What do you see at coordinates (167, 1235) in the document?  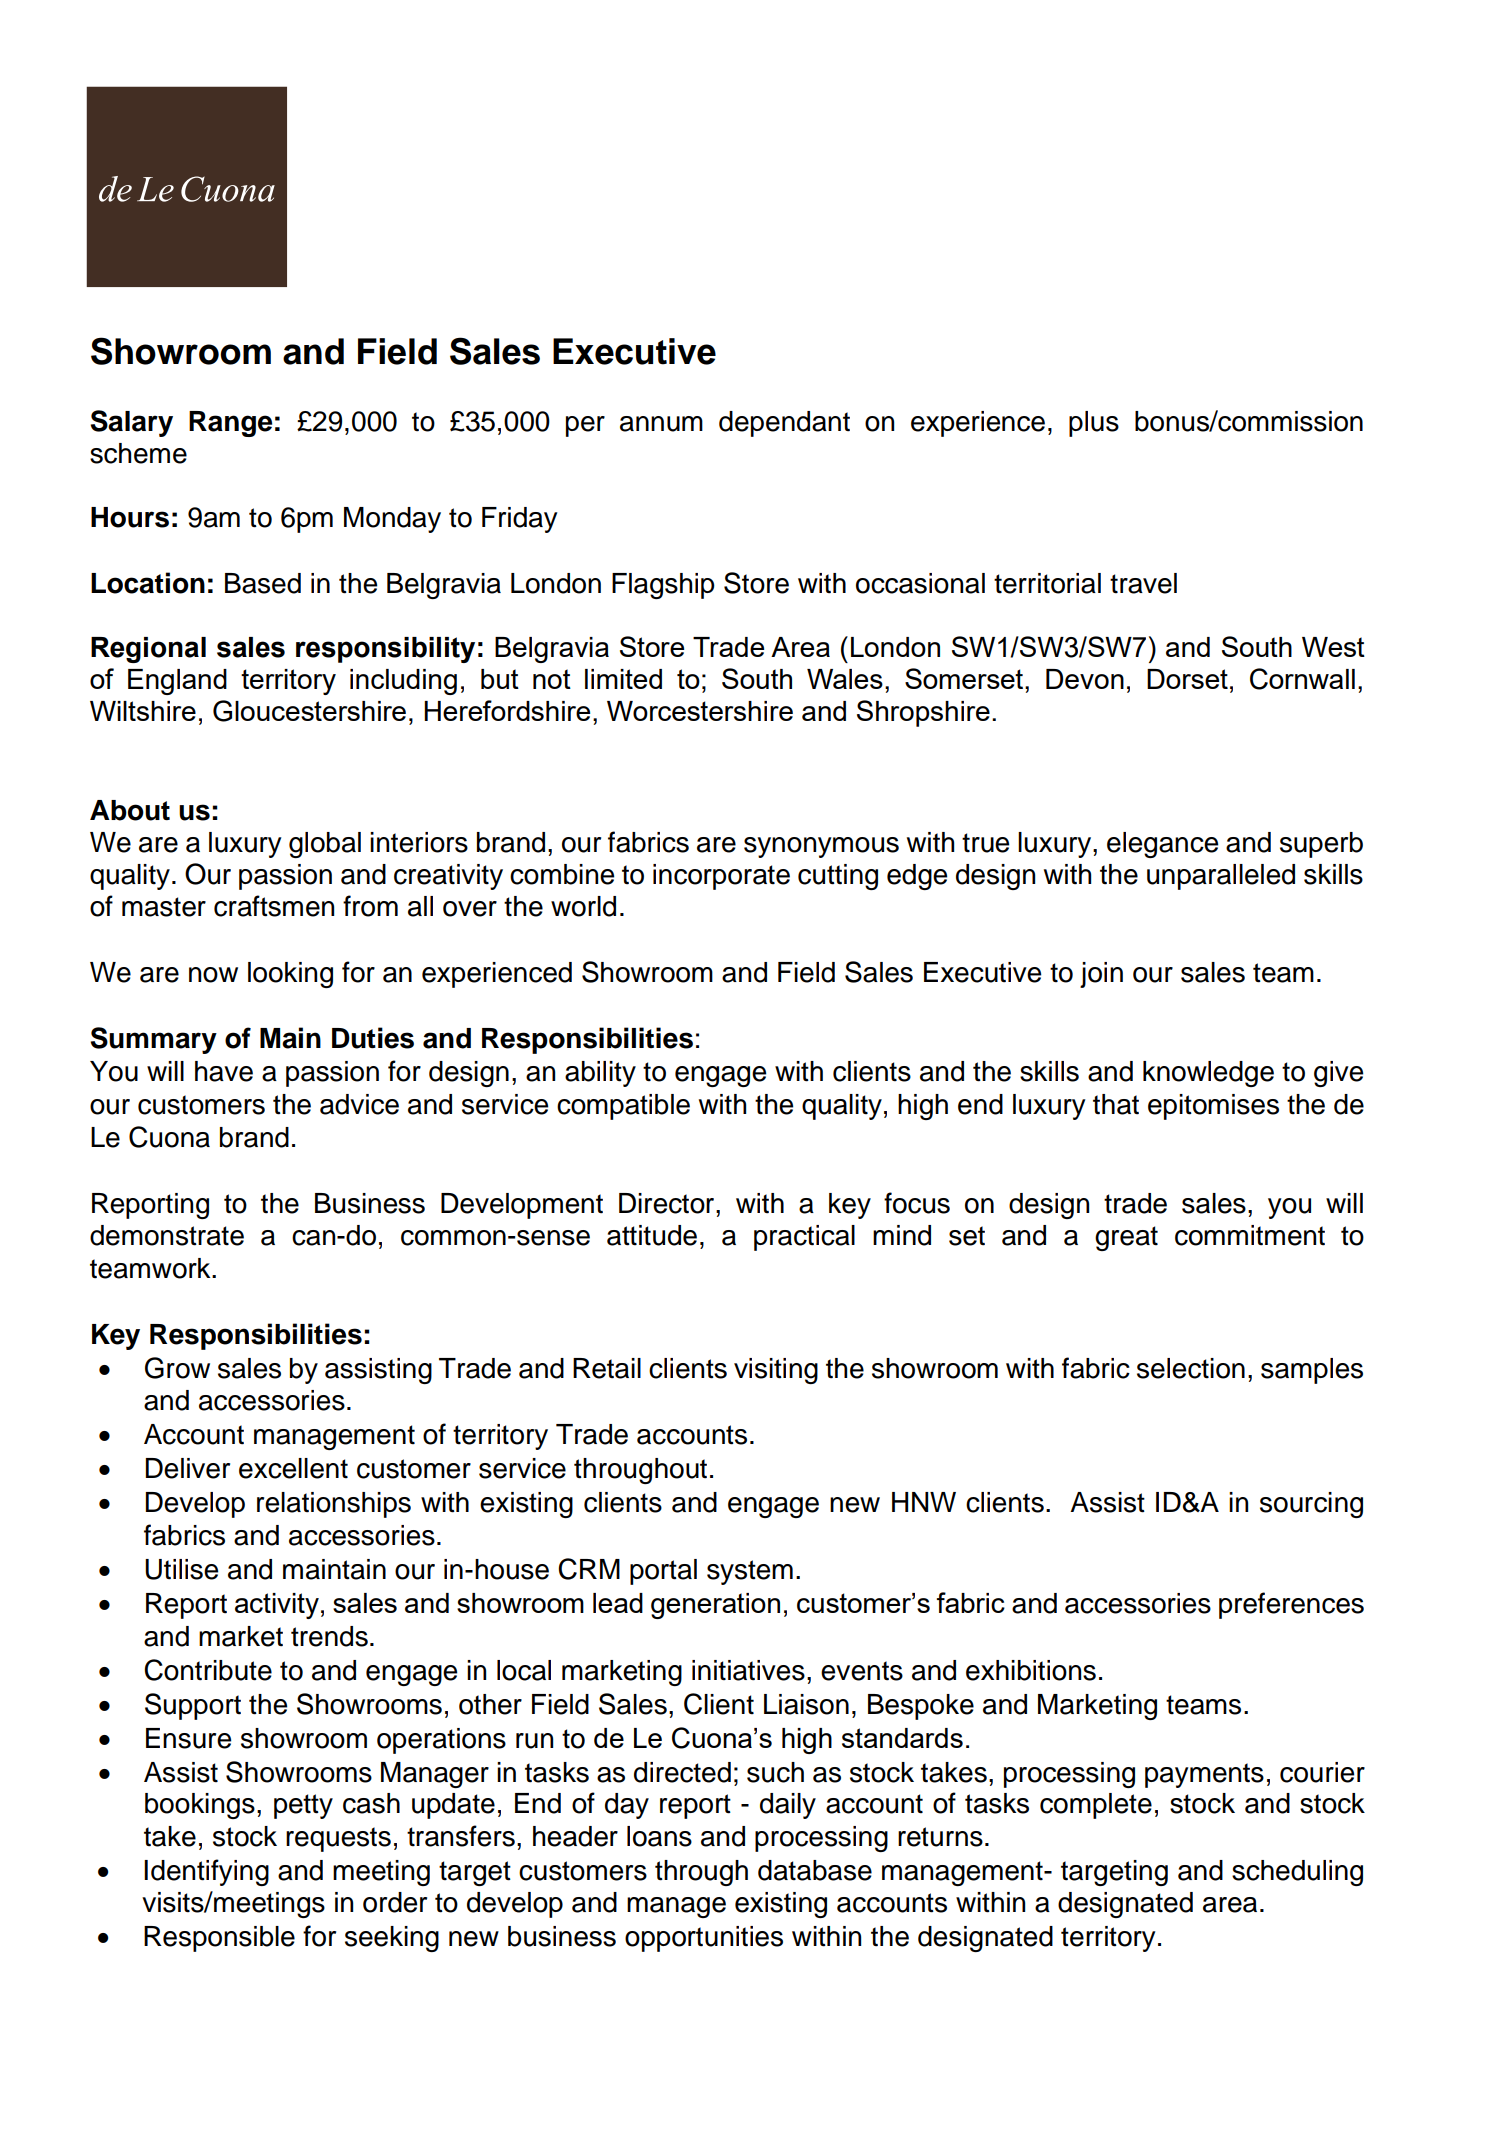 I see `demonstrate` at bounding box center [167, 1235].
